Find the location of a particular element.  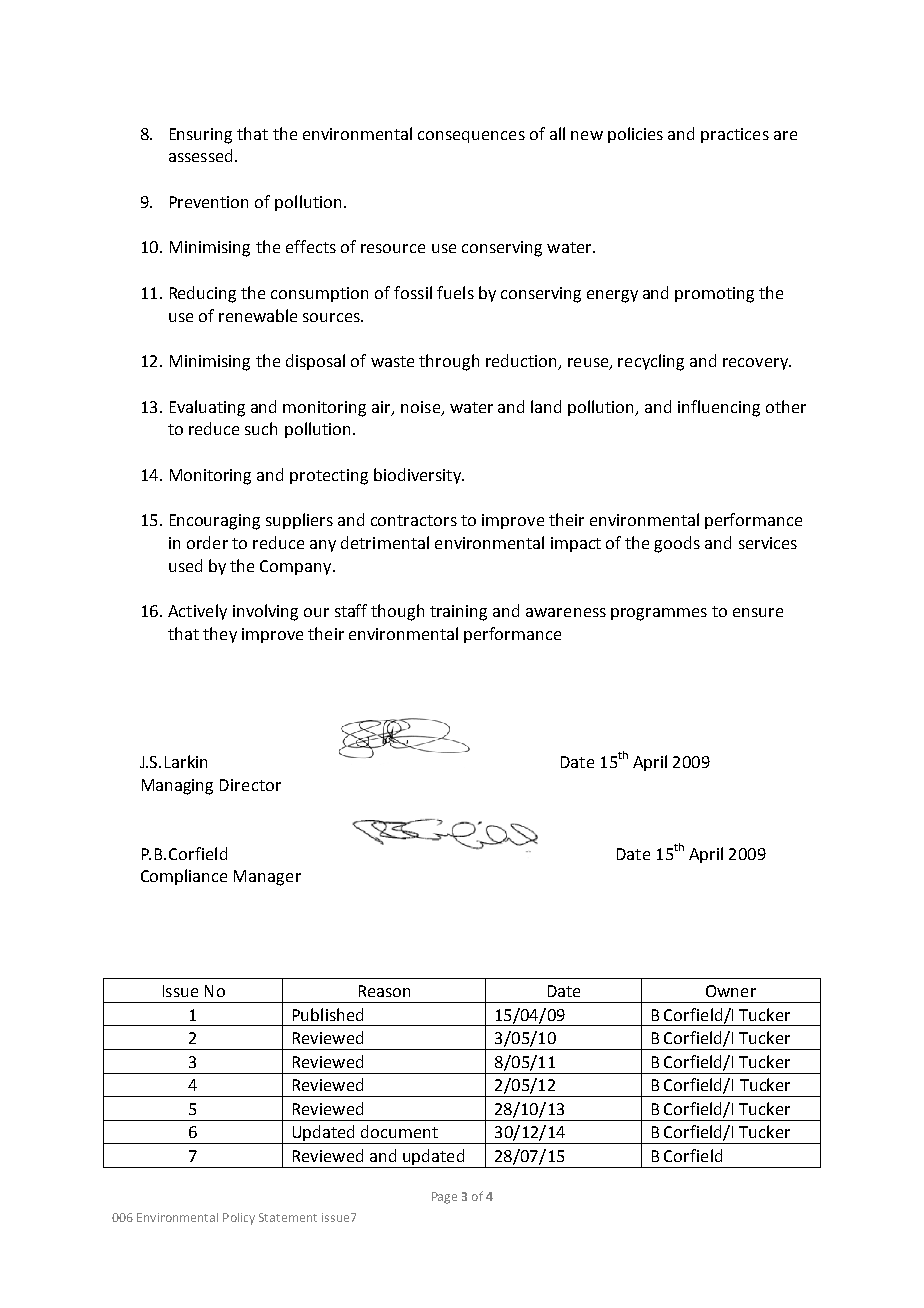

Encouraging is located at coordinates (215, 522).
